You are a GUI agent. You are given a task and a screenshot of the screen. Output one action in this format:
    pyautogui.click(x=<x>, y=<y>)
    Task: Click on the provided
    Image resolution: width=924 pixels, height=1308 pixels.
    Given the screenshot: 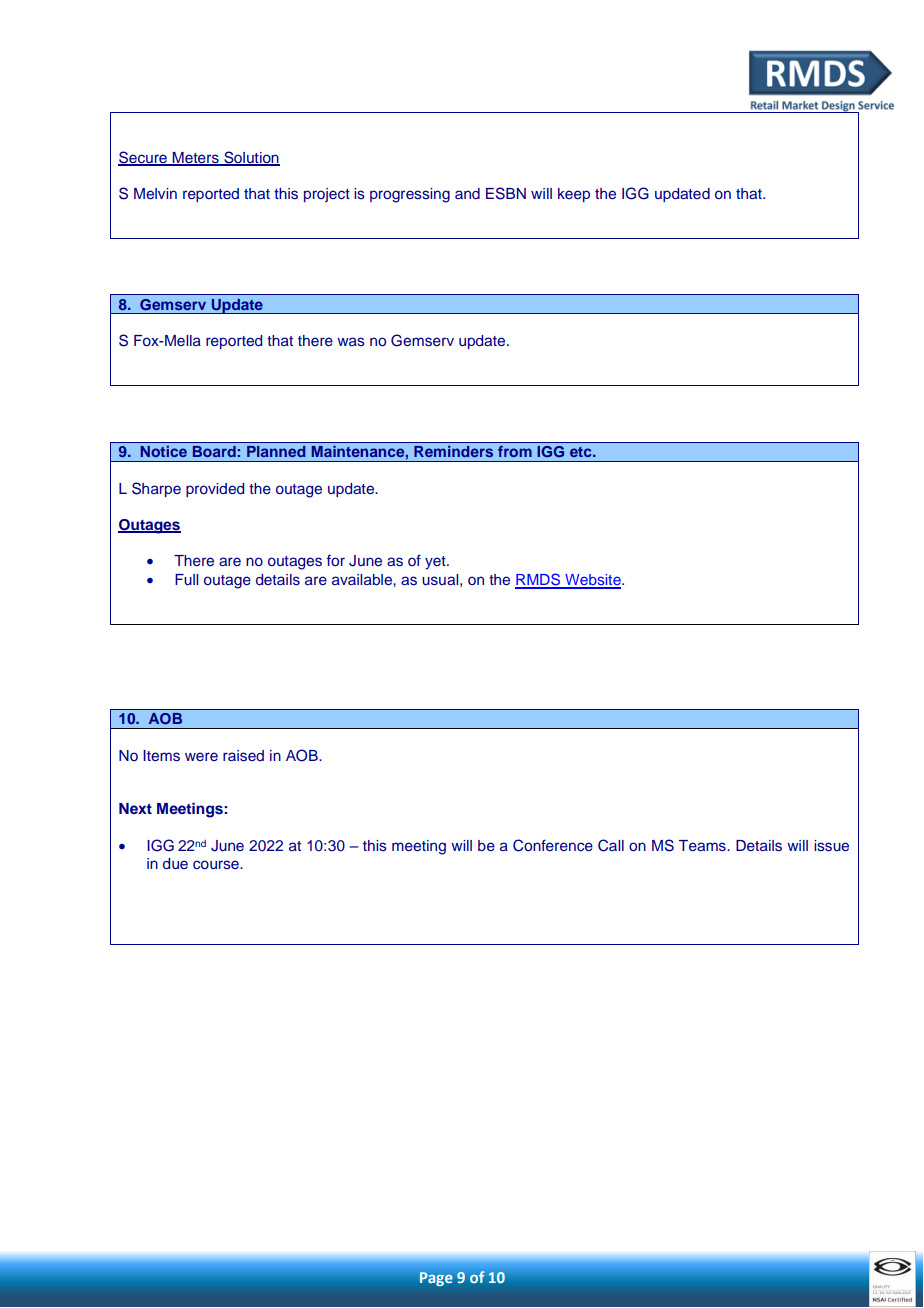 What is the action you would take?
    pyautogui.click(x=215, y=490)
